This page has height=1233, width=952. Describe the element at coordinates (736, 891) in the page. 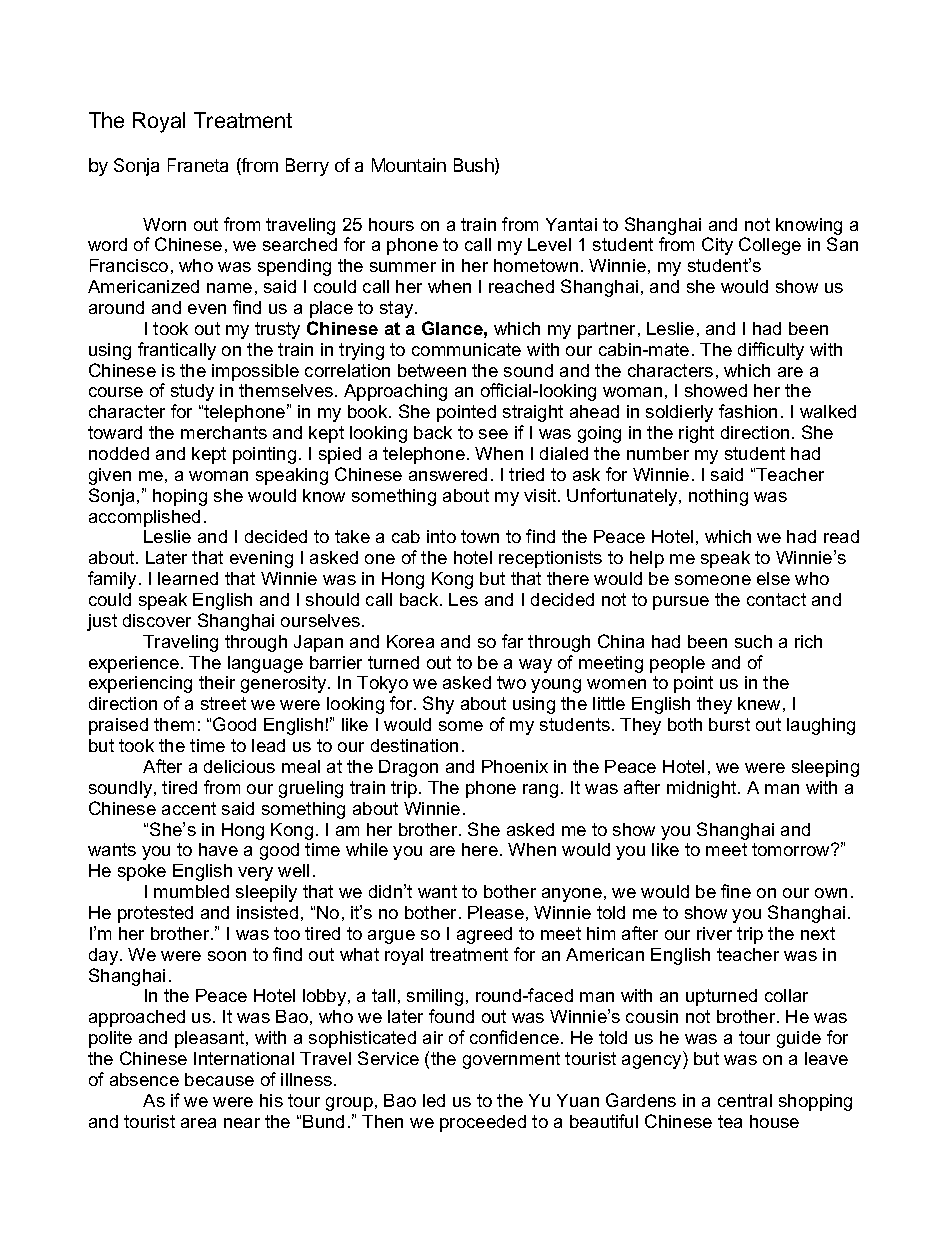

I see `fine` at that location.
